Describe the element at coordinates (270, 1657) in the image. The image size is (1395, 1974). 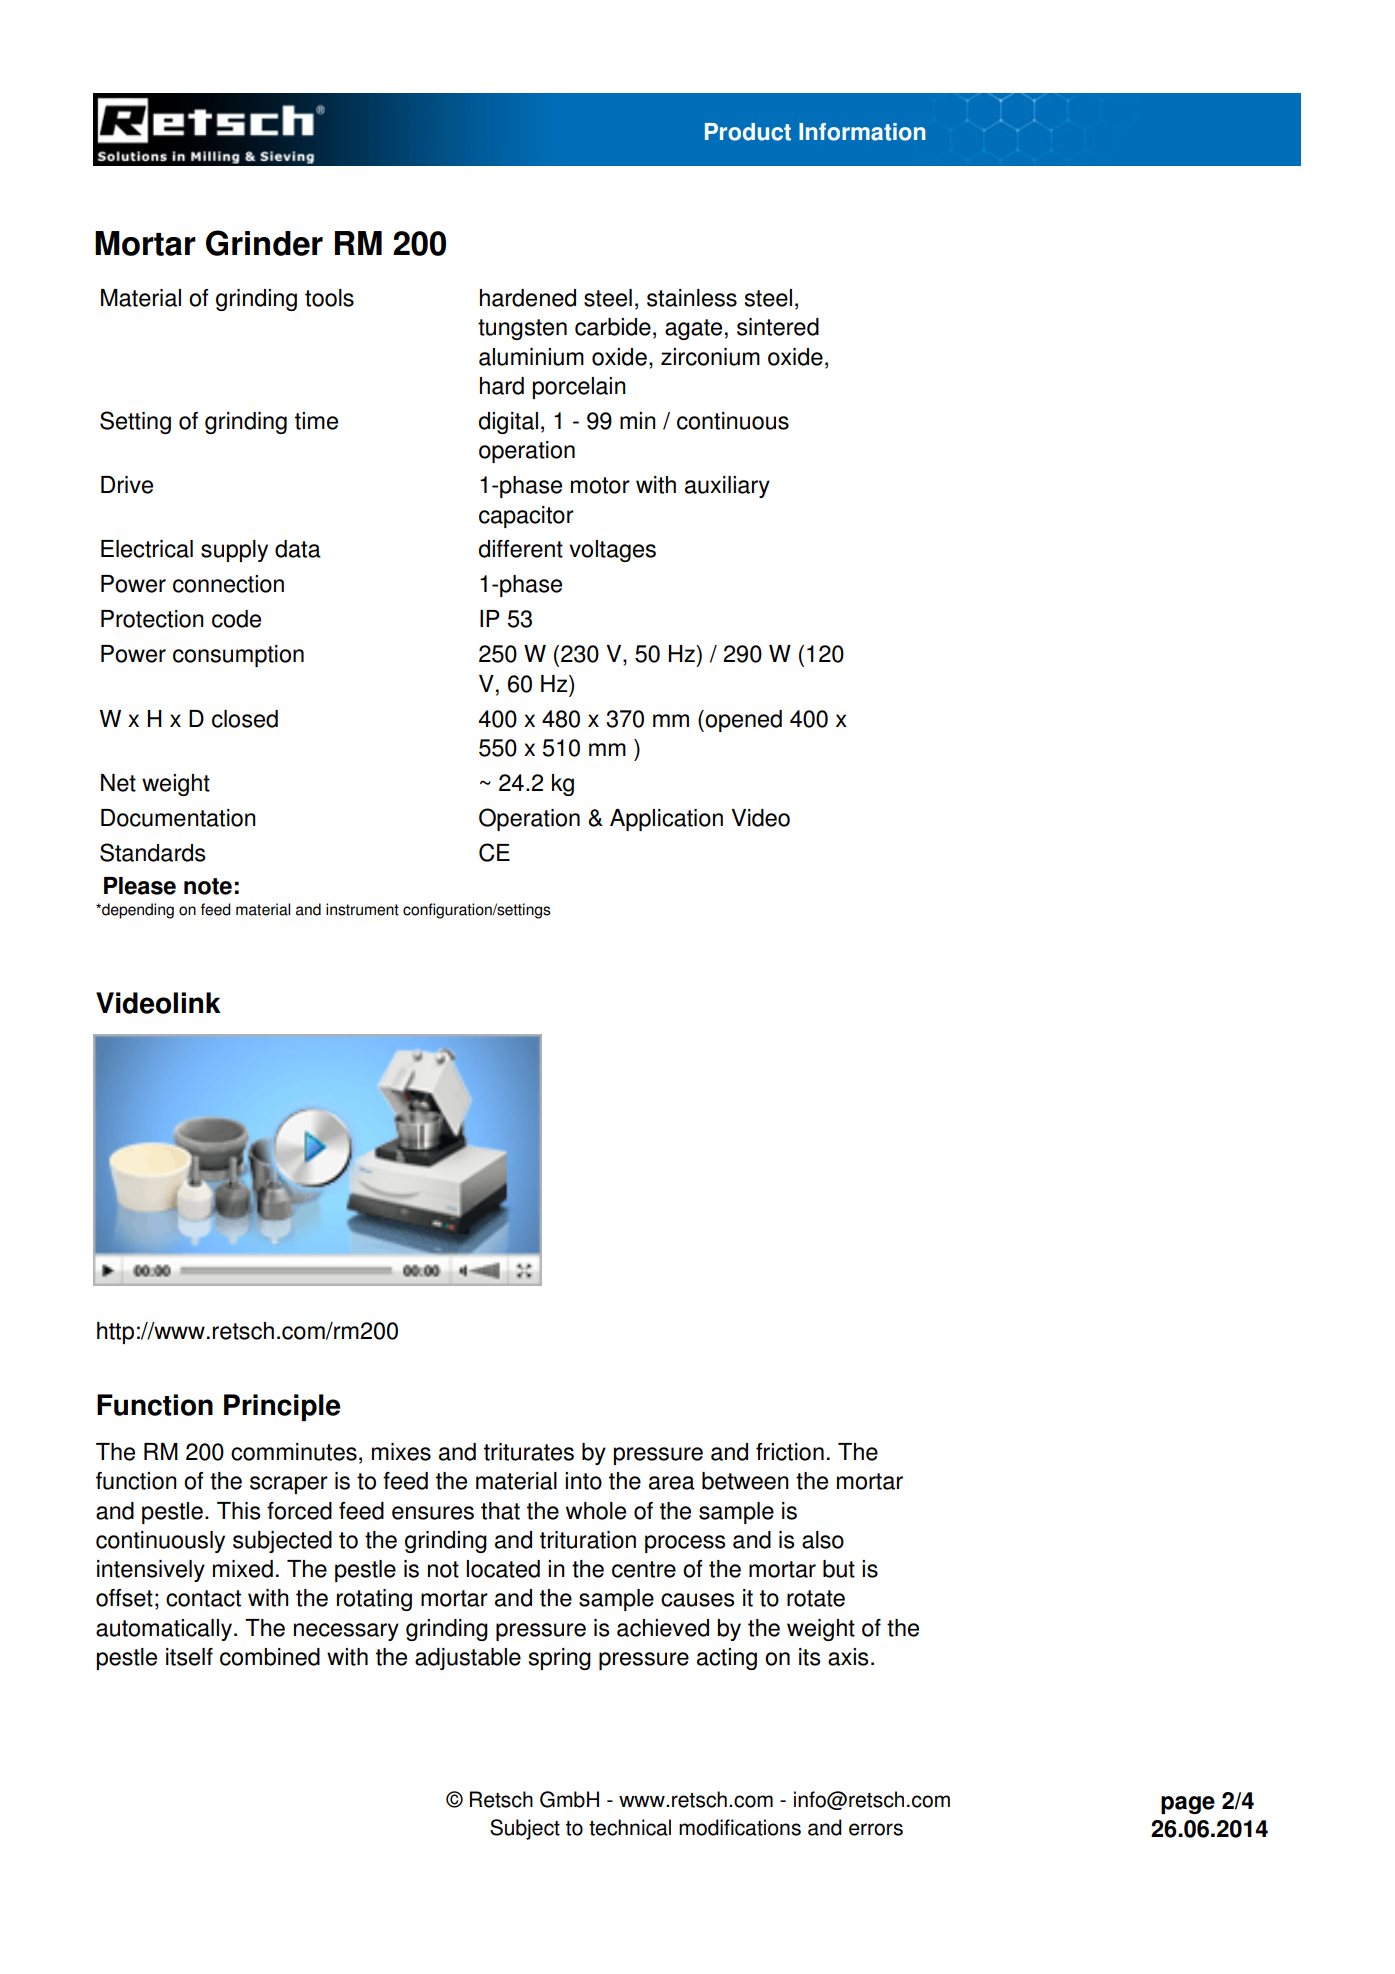
I see `combined` at that location.
